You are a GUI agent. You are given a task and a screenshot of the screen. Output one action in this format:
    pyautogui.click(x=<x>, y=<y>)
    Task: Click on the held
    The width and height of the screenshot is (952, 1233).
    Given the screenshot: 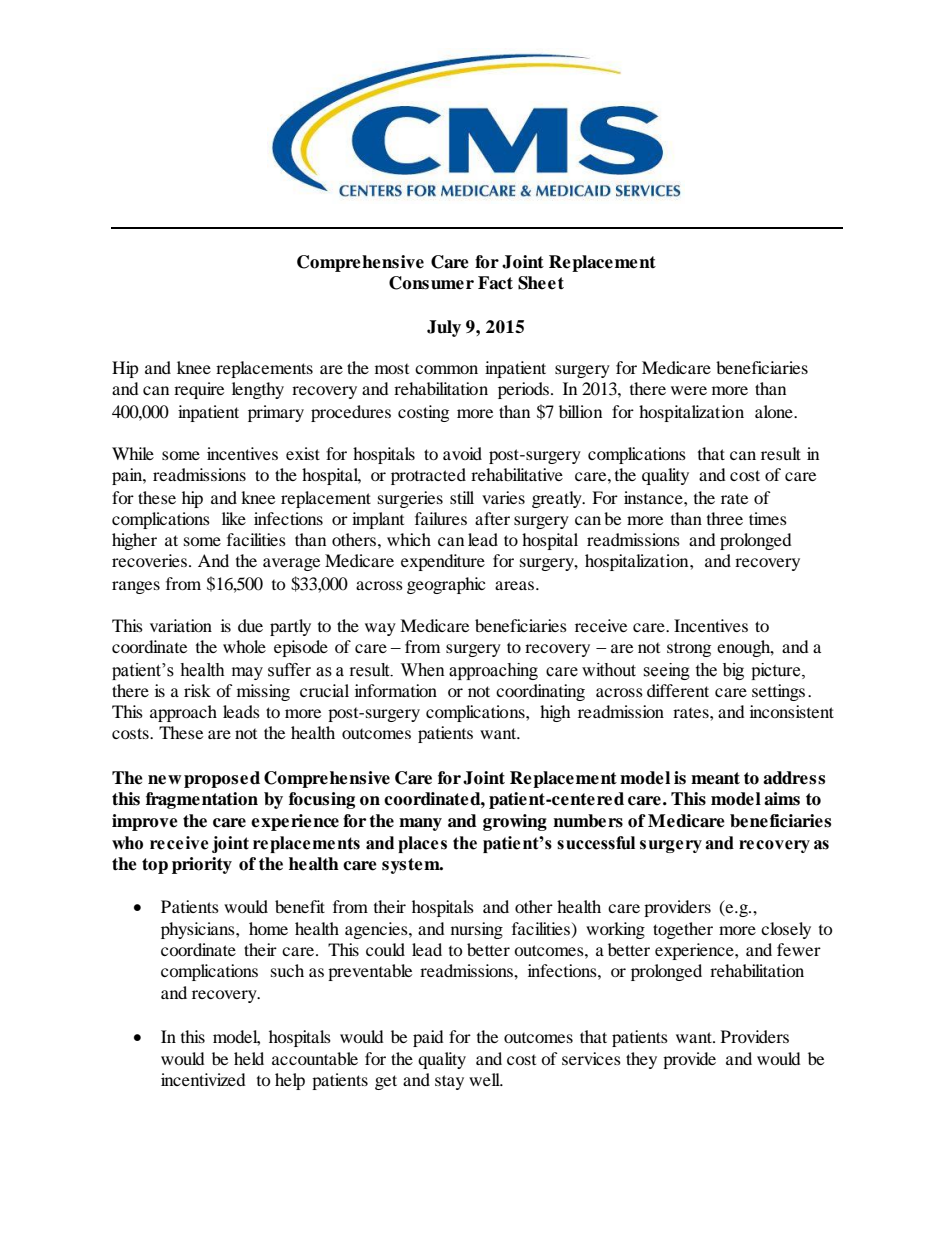 What is the action you would take?
    pyautogui.click(x=249, y=1058)
